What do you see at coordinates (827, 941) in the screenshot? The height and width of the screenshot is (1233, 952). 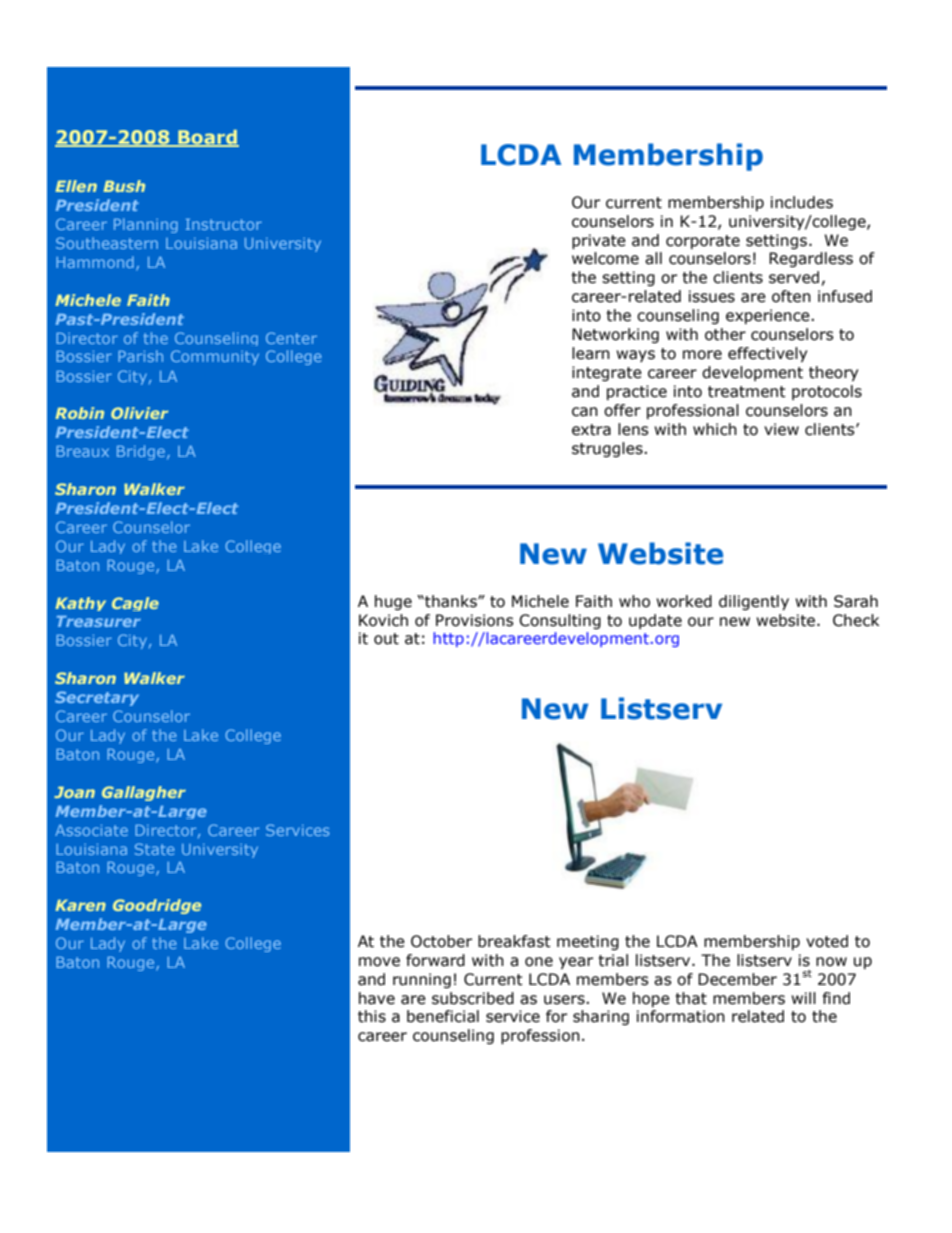 I see `voted` at bounding box center [827, 941].
